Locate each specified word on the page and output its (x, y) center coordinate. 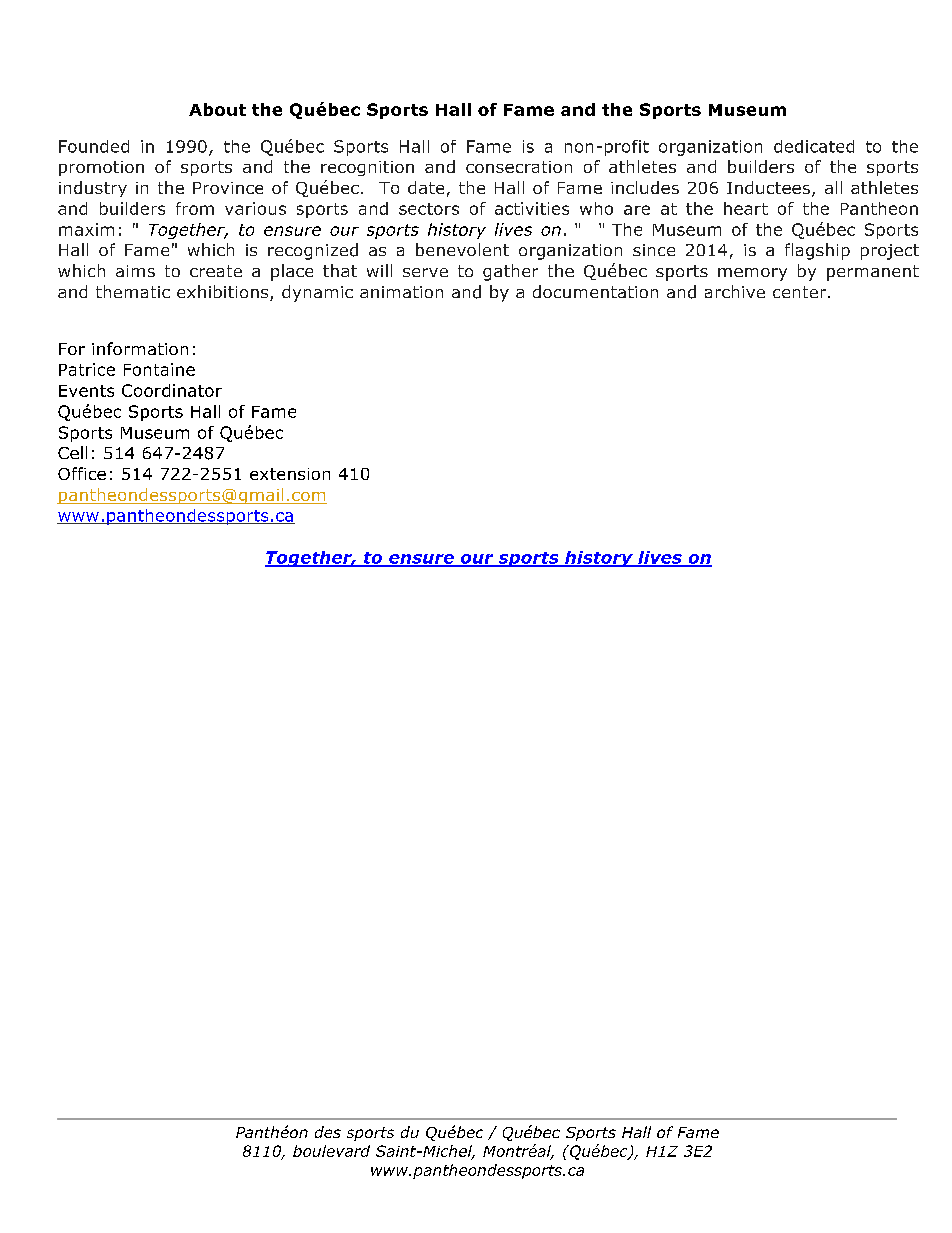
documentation (595, 291)
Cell (72, 452)
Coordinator (172, 390)
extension (290, 474)
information (140, 348)
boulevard (331, 1151)
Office (82, 473)
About (217, 109)
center (801, 292)
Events (86, 391)
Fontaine (159, 369)
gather (510, 272)
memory (752, 274)
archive (735, 291)
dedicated (814, 146)
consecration (519, 167)
